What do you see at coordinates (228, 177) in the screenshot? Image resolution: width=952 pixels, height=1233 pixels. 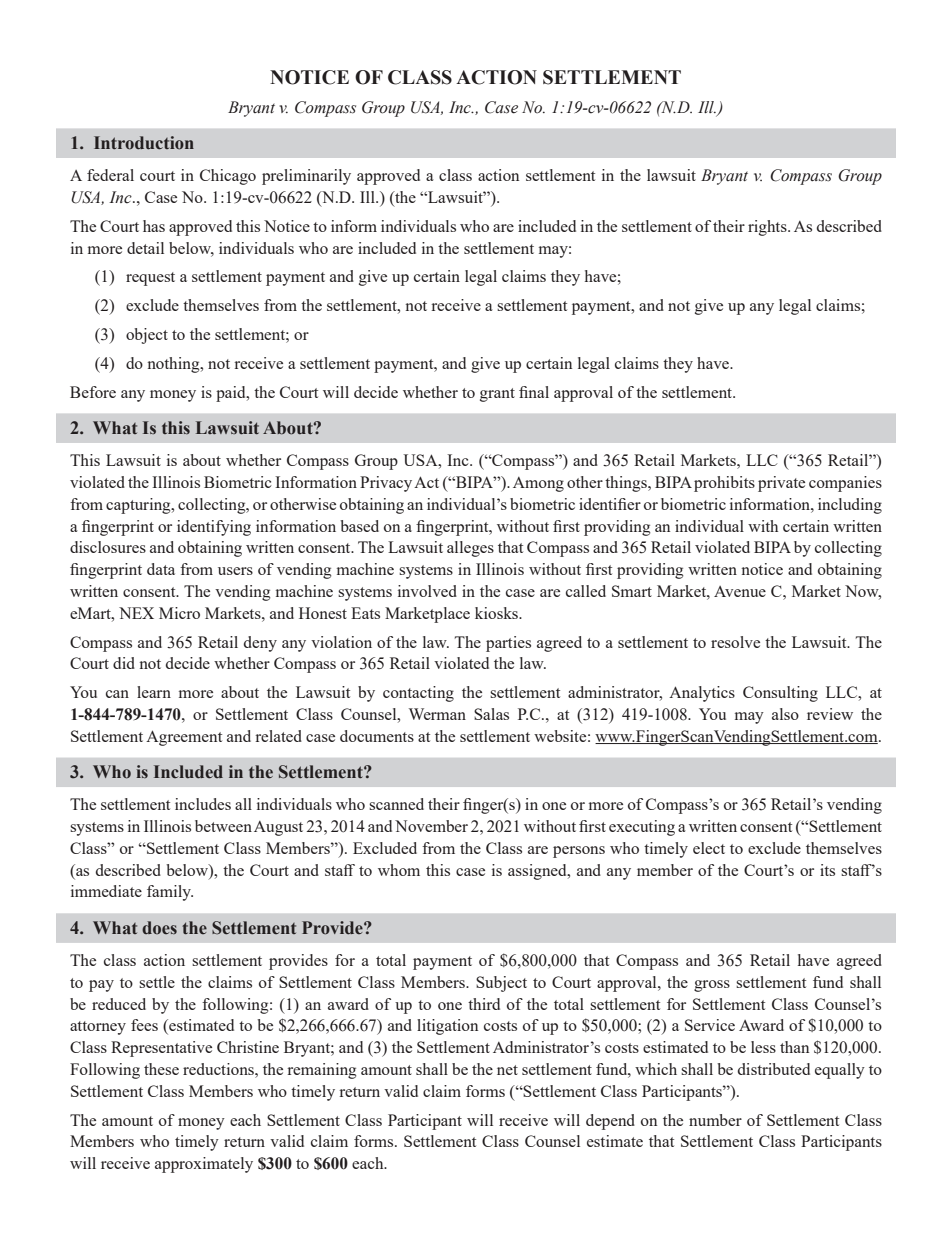 I see `Chicago` at bounding box center [228, 177].
